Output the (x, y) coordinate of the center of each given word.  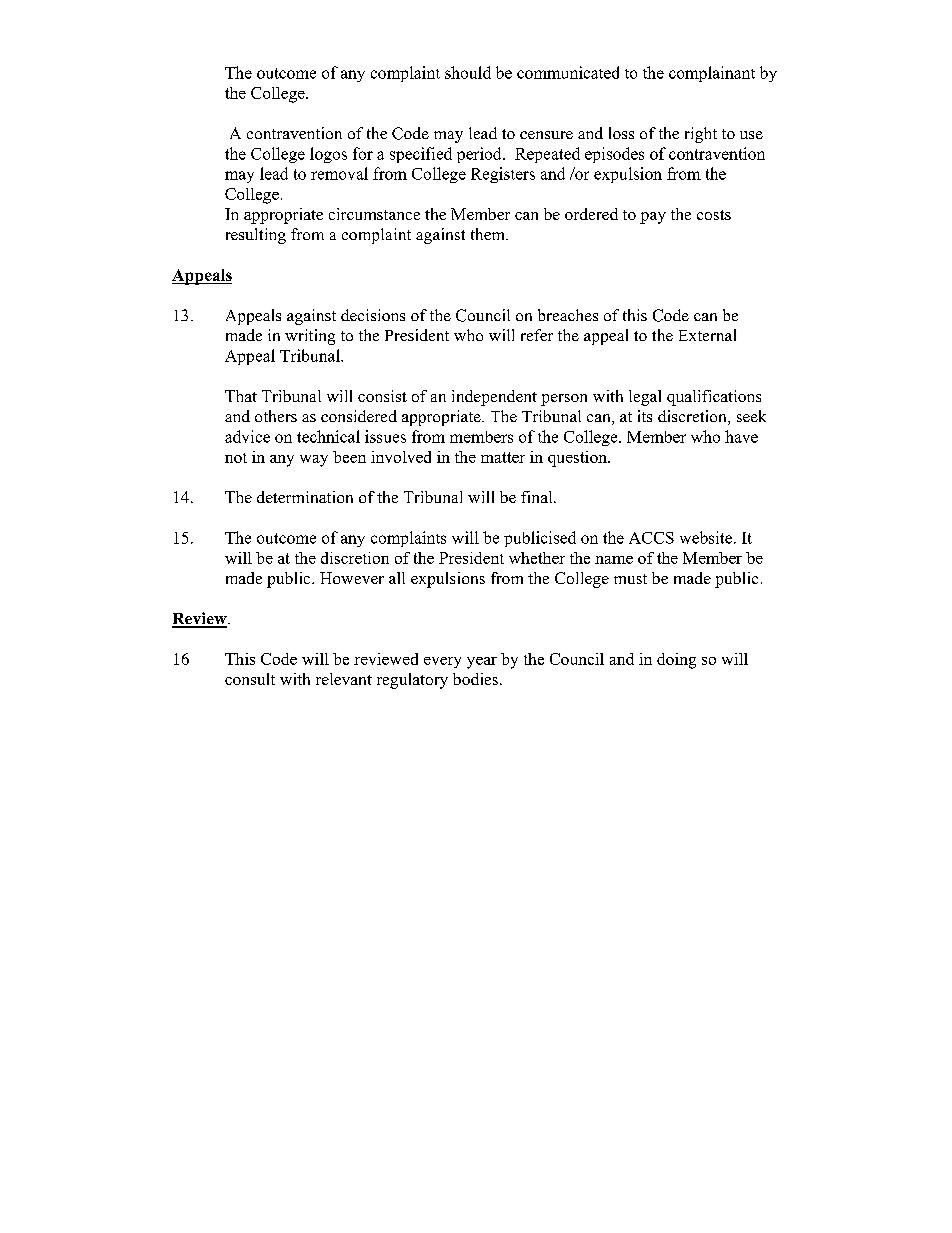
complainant (712, 74)
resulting (256, 236)
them (489, 234)
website (707, 537)
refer (537, 335)
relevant (344, 679)
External (707, 335)
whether (537, 558)
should (468, 72)
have (741, 436)
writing (310, 337)
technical (328, 436)
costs (714, 215)
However (352, 578)
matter (503, 457)
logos (328, 155)
